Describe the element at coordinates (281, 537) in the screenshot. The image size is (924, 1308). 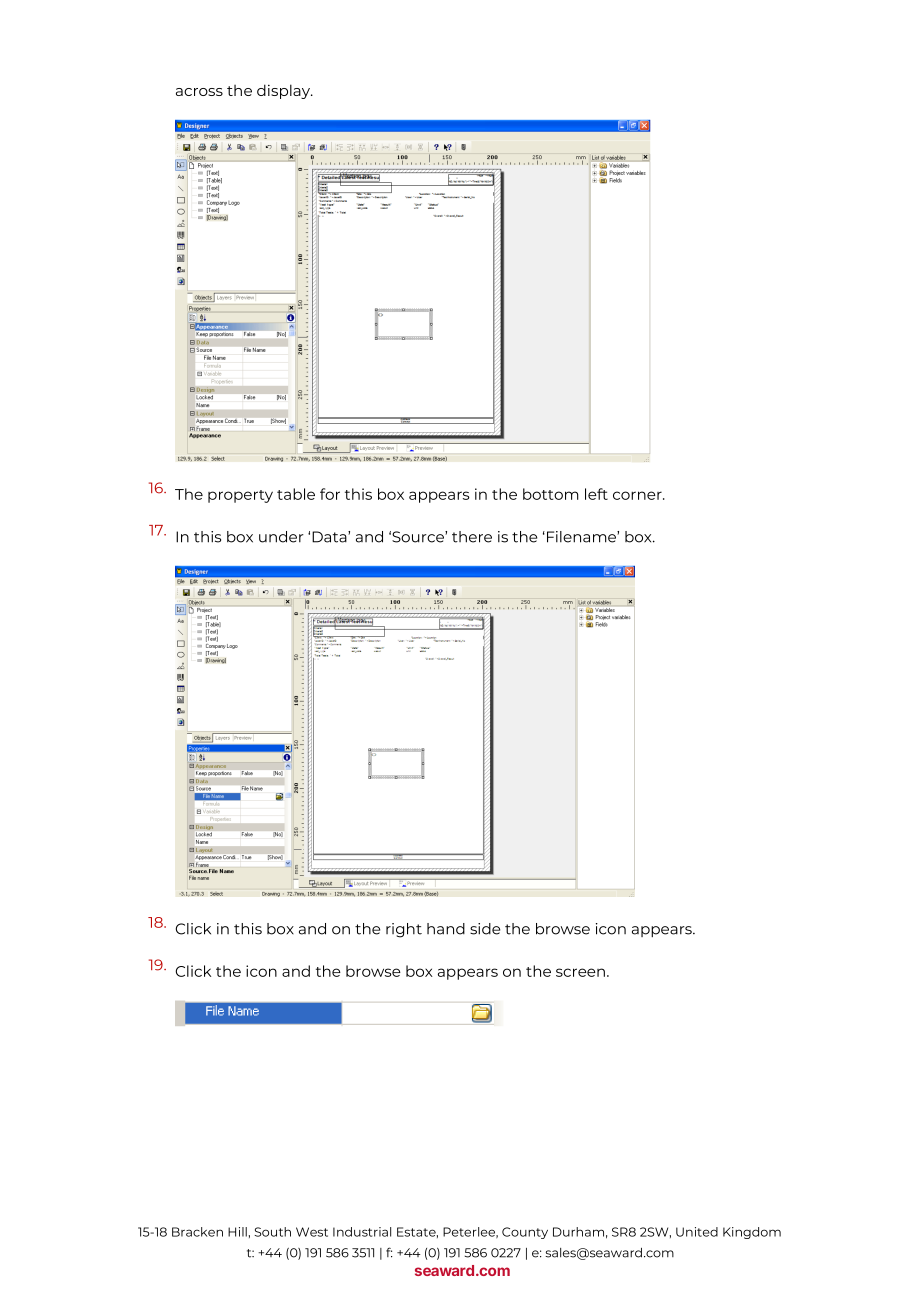
I see `under` at that location.
